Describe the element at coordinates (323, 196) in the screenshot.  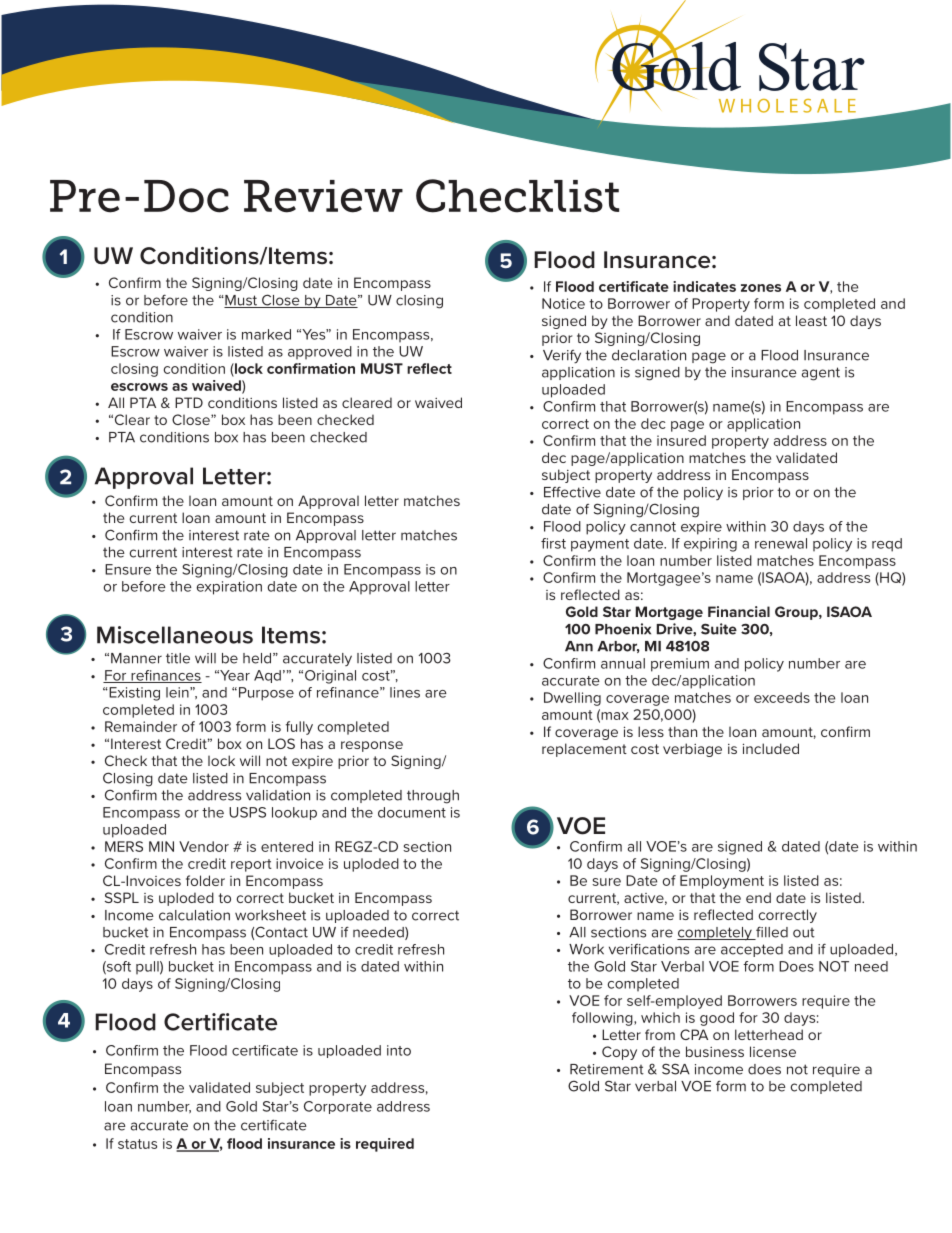
I see `Review` at that location.
